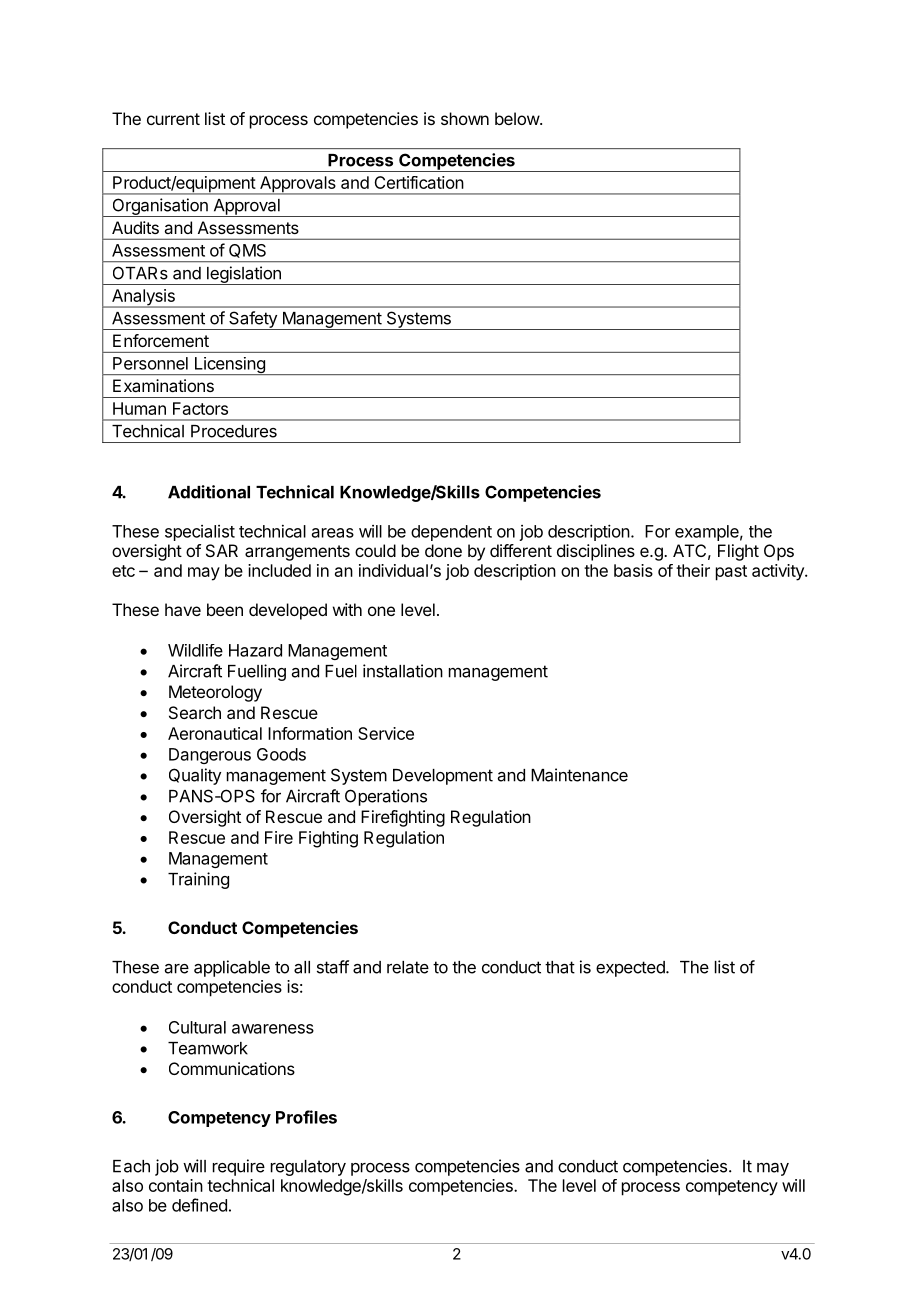 The height and width of the image is (1308, 924). Describe the element at coordinates (693, 570) in the image. I see `their` at that location.
